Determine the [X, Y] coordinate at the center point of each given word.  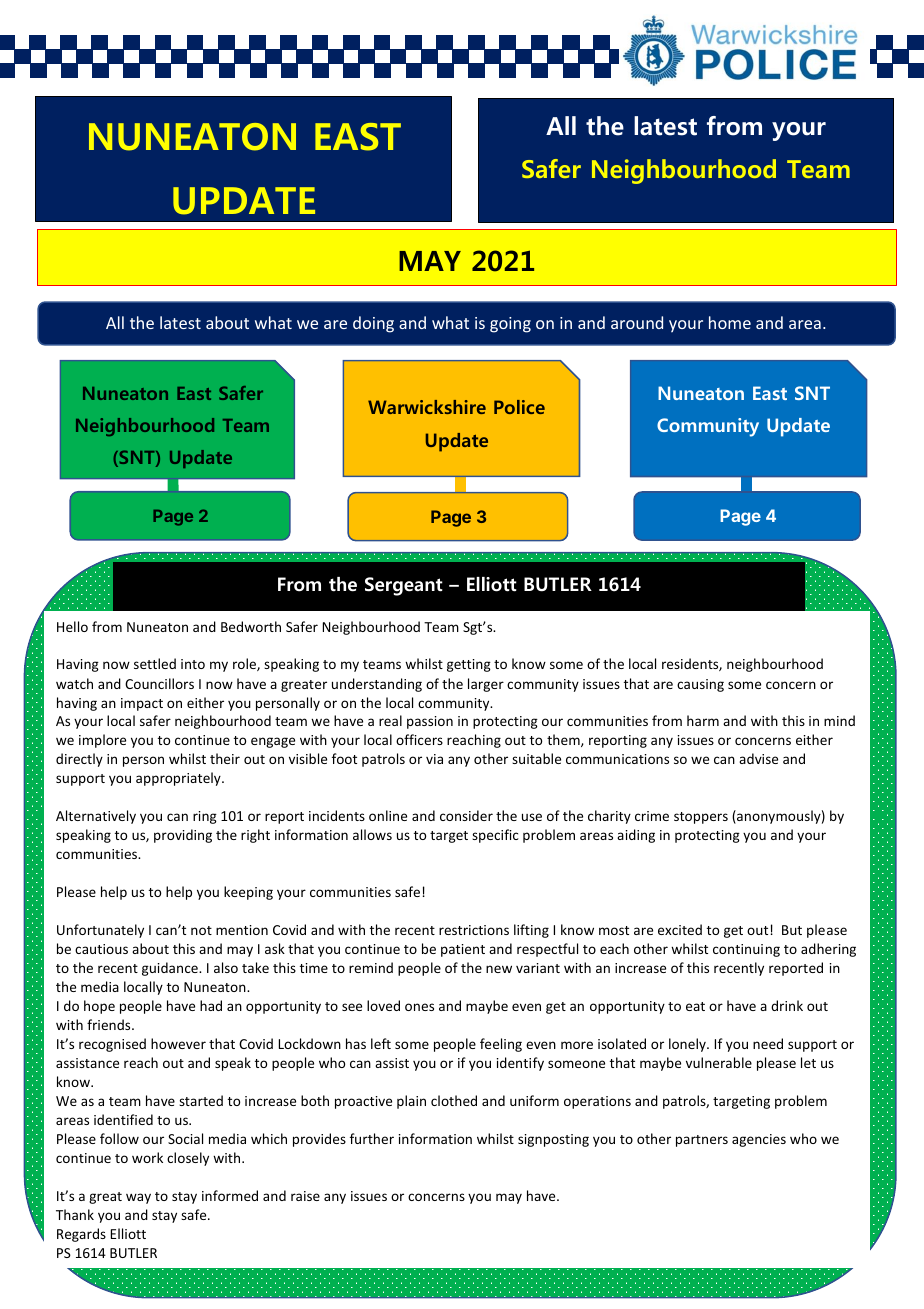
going [510, 325]
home [730, 322]
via [434, 759]
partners [702, 1141]
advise [758, 758]
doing [373, 324]
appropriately [179, 779]
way [138, 1198]
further [372, 1138]
